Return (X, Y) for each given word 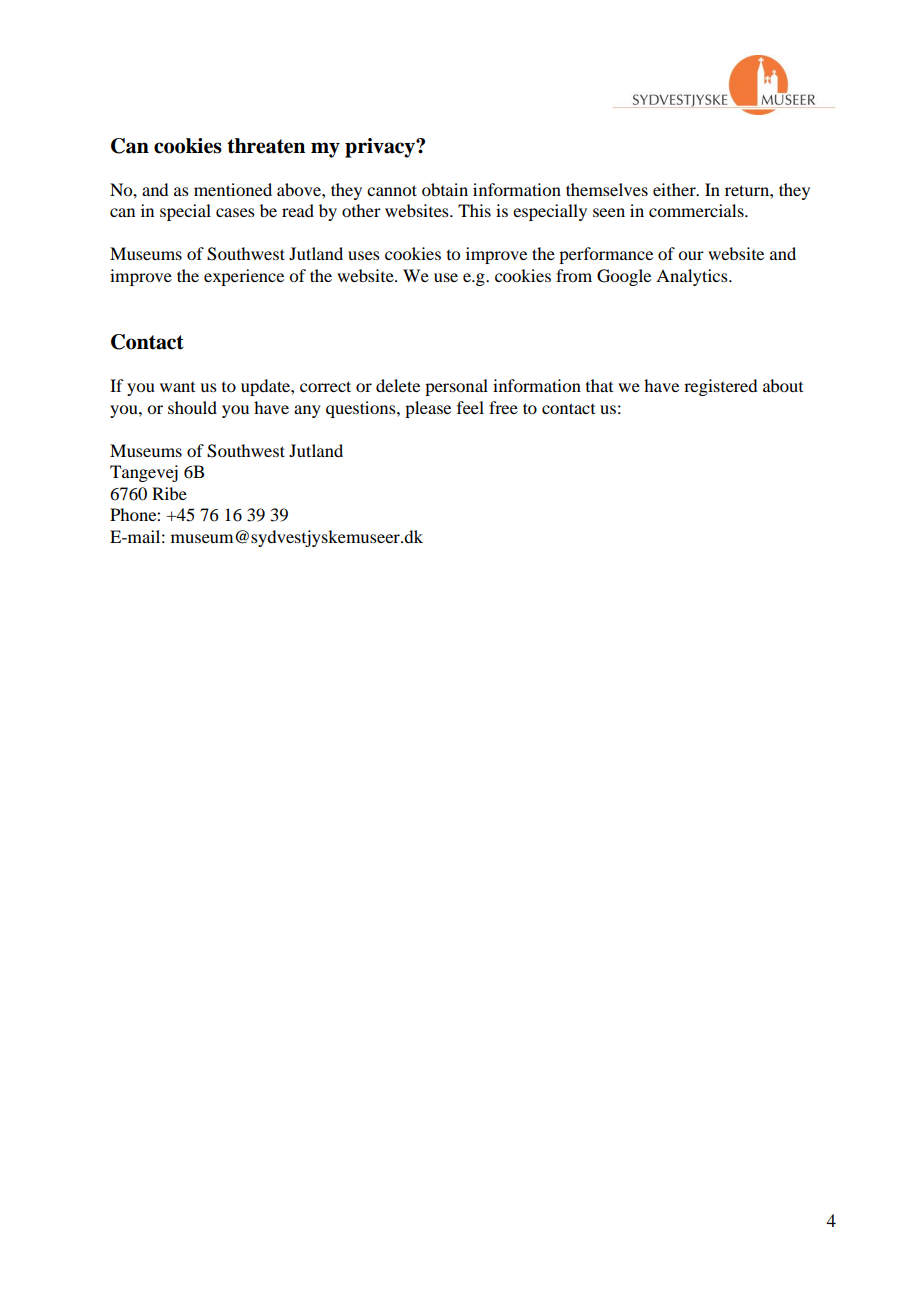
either (675, 189)
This (474, 210)
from (574, 275)
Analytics (693, 277)
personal (456, 387)
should (192, 407)
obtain (445, 189)
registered (720, 387)
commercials (697, 210)
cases (235, 212)
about (783, 385)
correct (325, 386)
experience (244, 277)
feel (470, 407)
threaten (266, 146)
